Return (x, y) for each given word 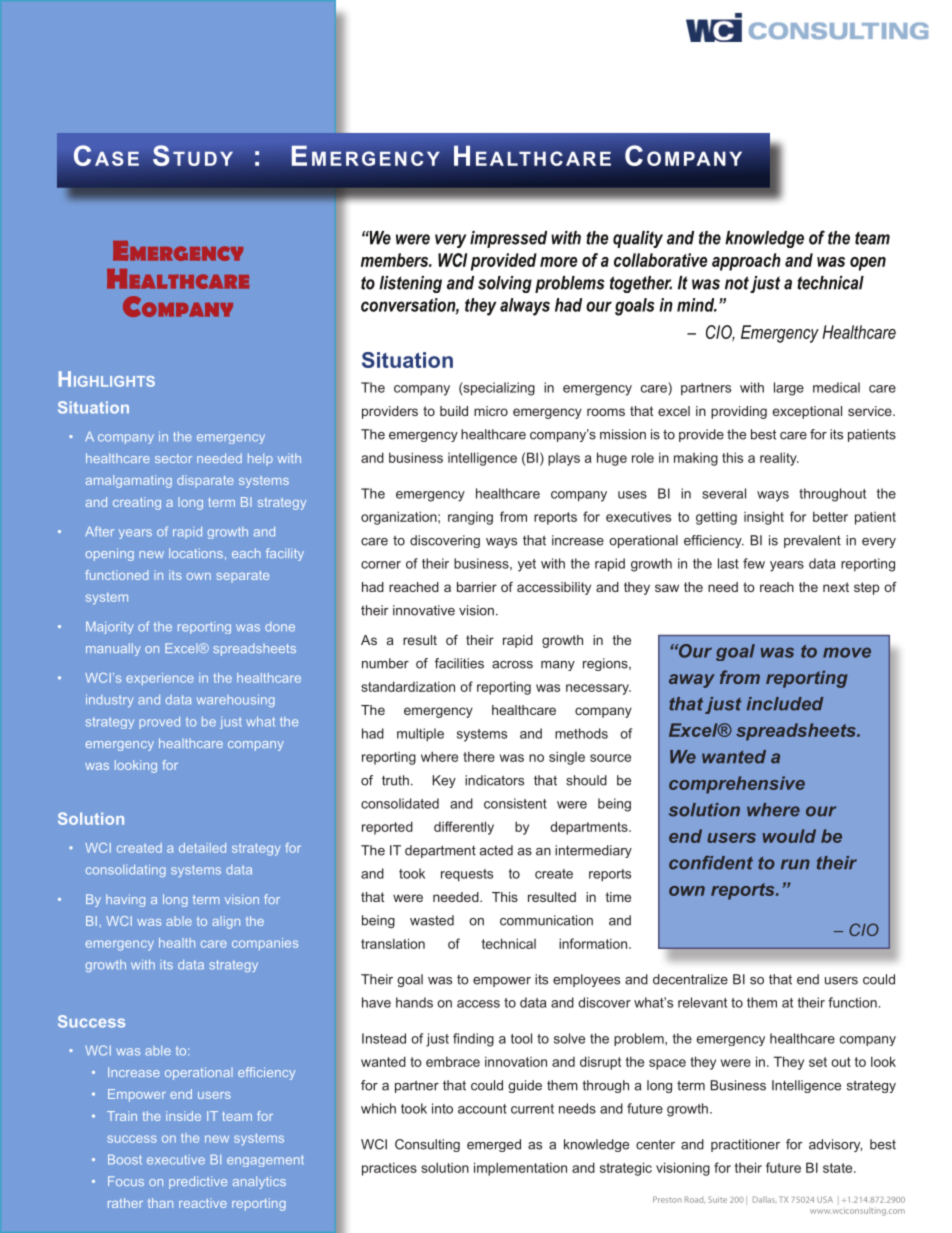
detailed (202, 848)
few (754, 563)
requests (467, 875)
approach (746, 262)
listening (410, 284)
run (795, 864)
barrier (477, 587)
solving (505, 284)
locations (196, 553)
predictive (198, 1182)
